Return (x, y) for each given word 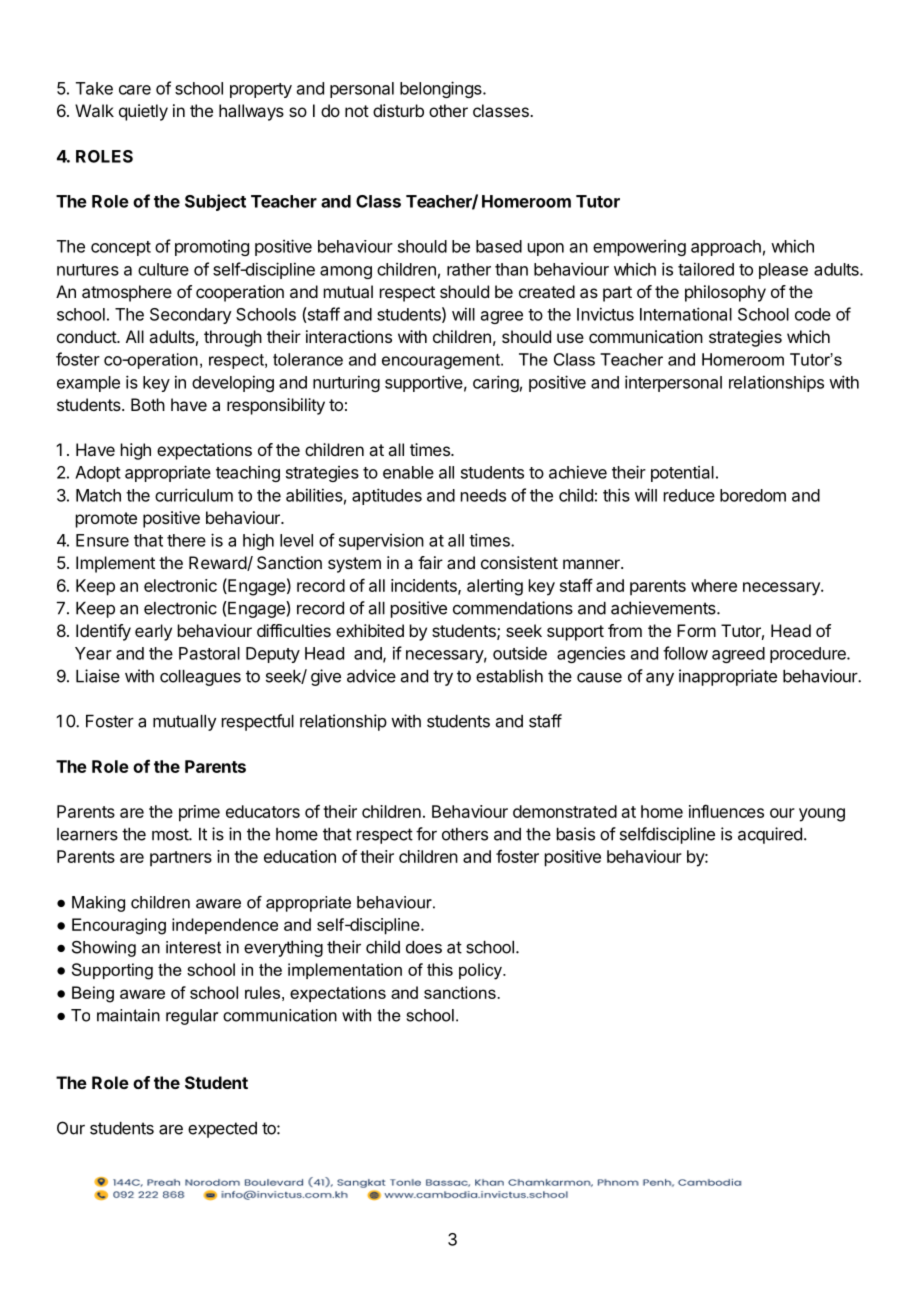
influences (726, 811)
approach (726, 248)
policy (481, 971)
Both (148, 404)
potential (682, 474)
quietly (143, 112)
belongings (442, 89)
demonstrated (565, 811)
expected (222, 1130)
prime (199, 813)
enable (408, 472)
